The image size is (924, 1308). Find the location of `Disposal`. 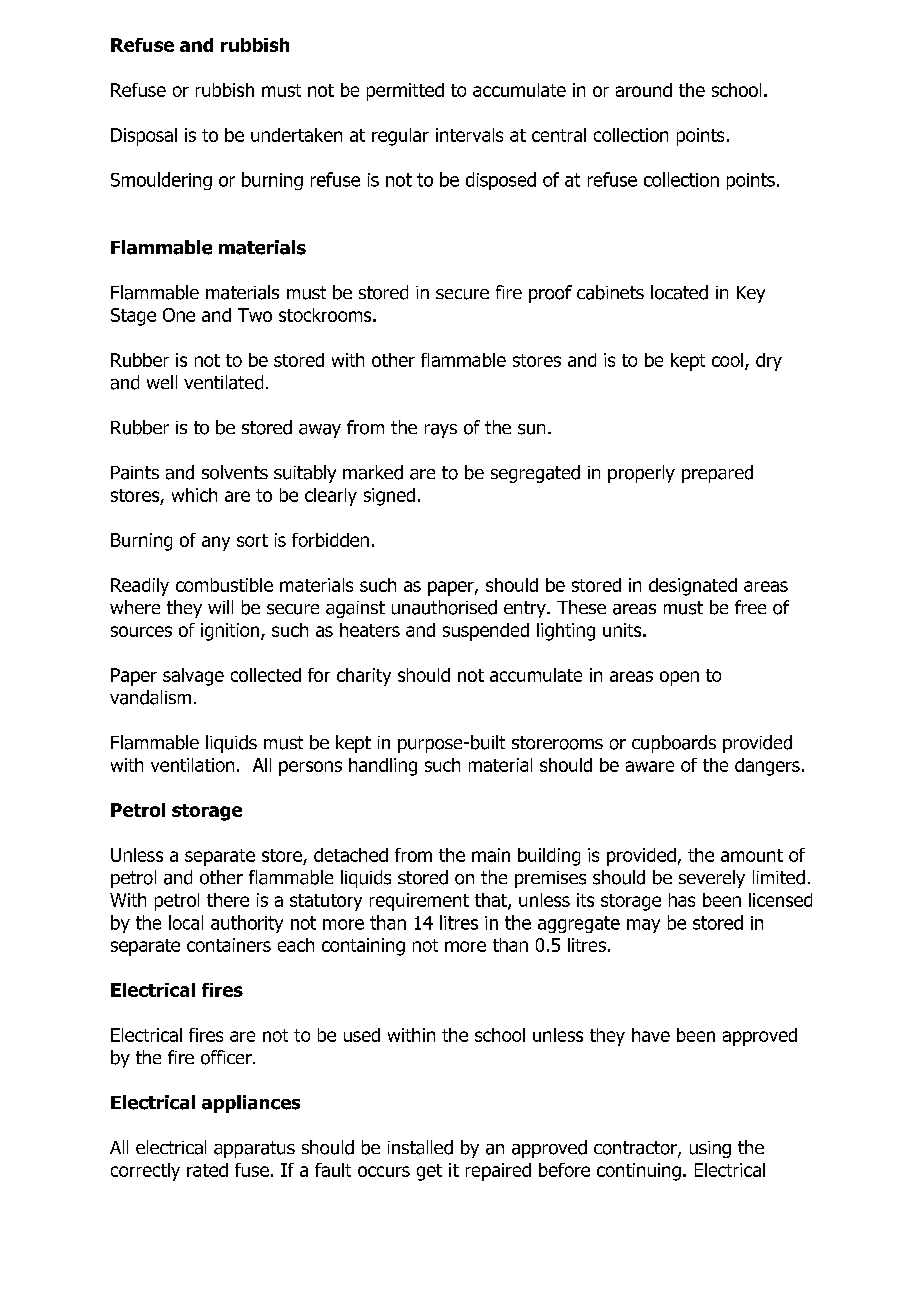

Disposal is located at coordinates (144, 137).
